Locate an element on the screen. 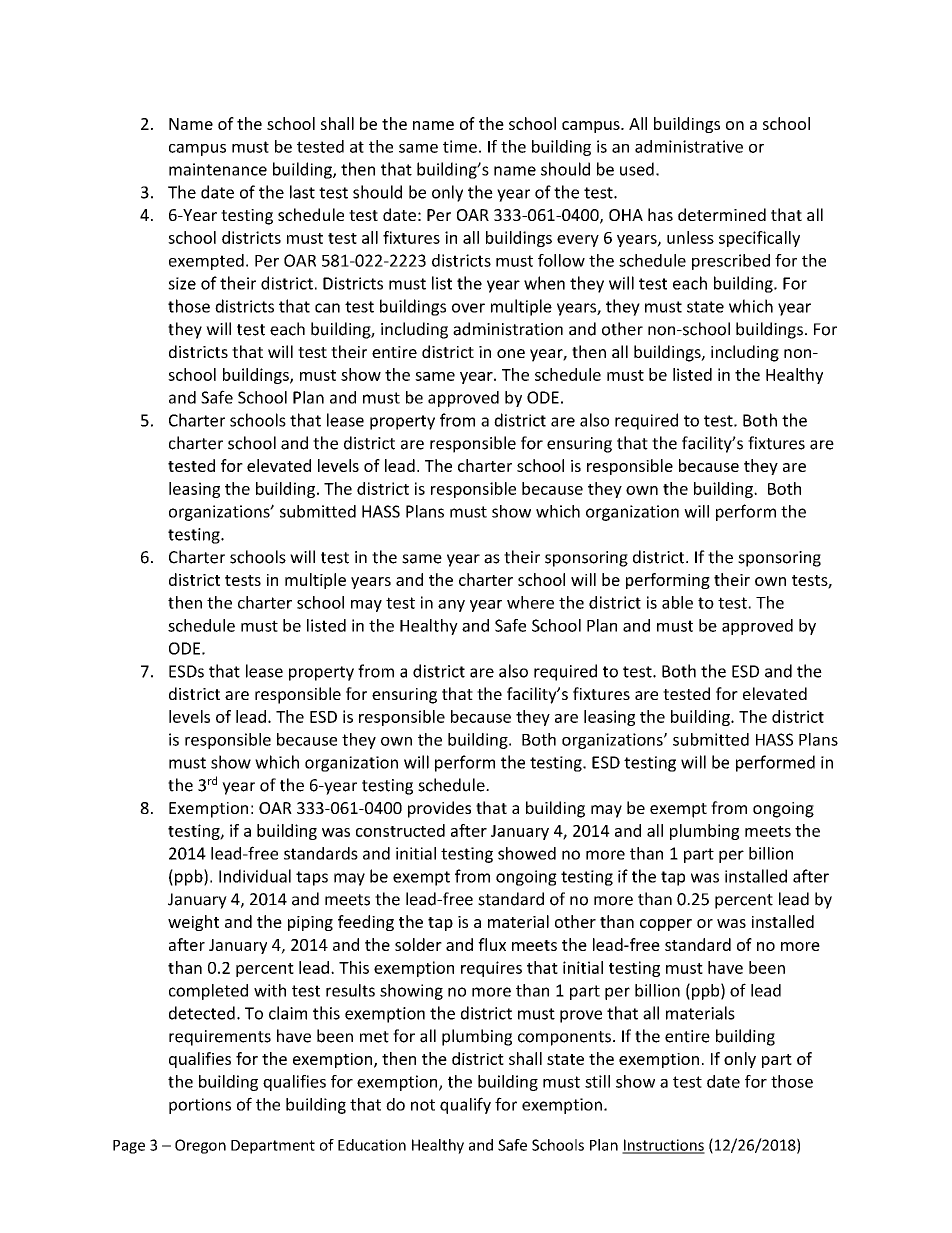  able is located at coordinates (677, 602).
